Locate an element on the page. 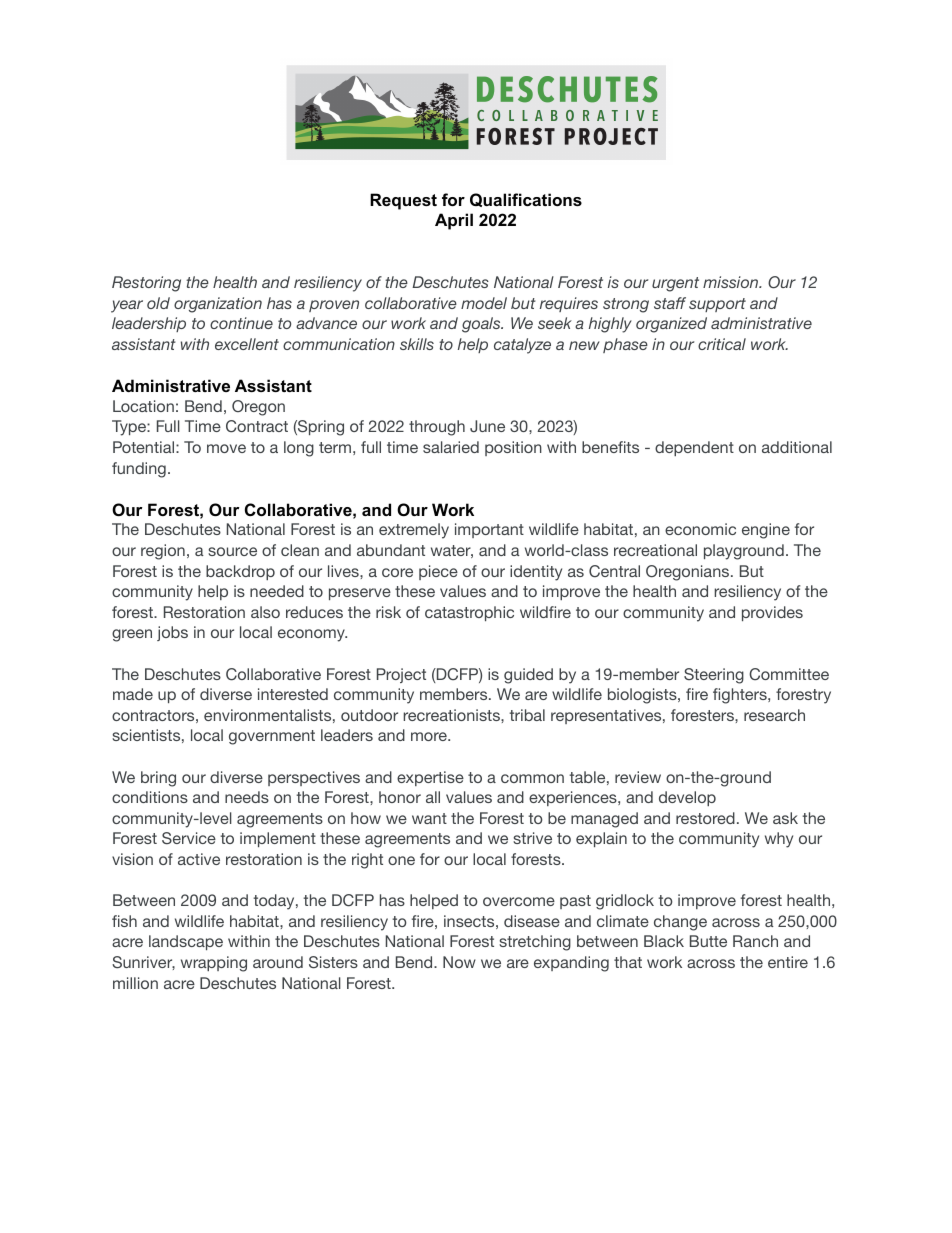 The height and width of the document is (1233, 952). wrapping is located at coordinates (214, 964).
